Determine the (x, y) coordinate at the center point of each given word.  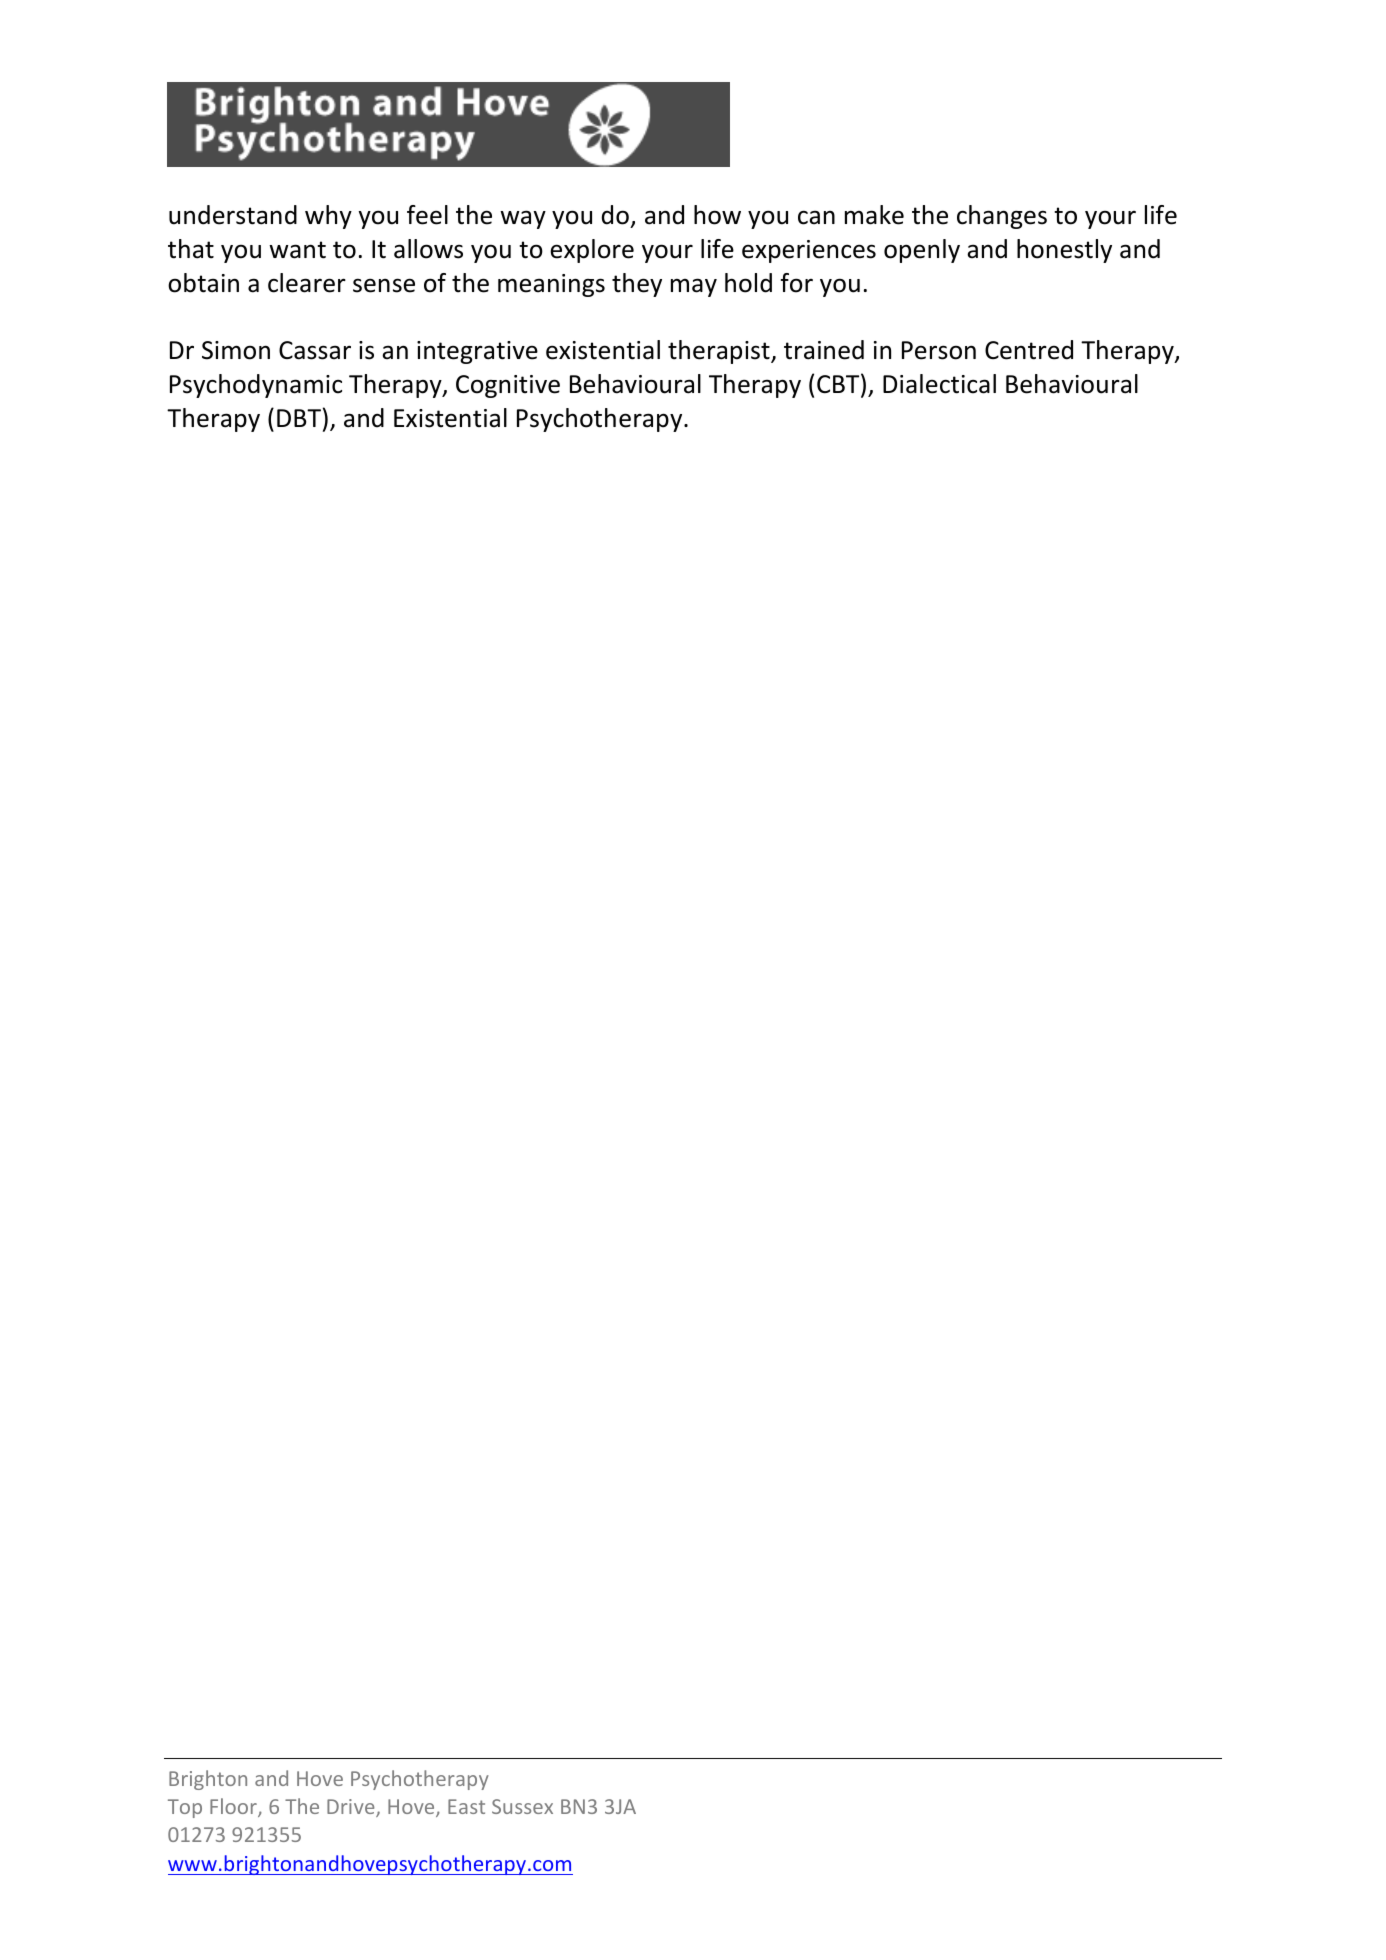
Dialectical (939, 384)
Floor (234, 1807)
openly (922, 251)
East (466, 1806)
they (637, 285)
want (297, 250)
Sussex (522, 1806)
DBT (299, 418)
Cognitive (508, 386)
